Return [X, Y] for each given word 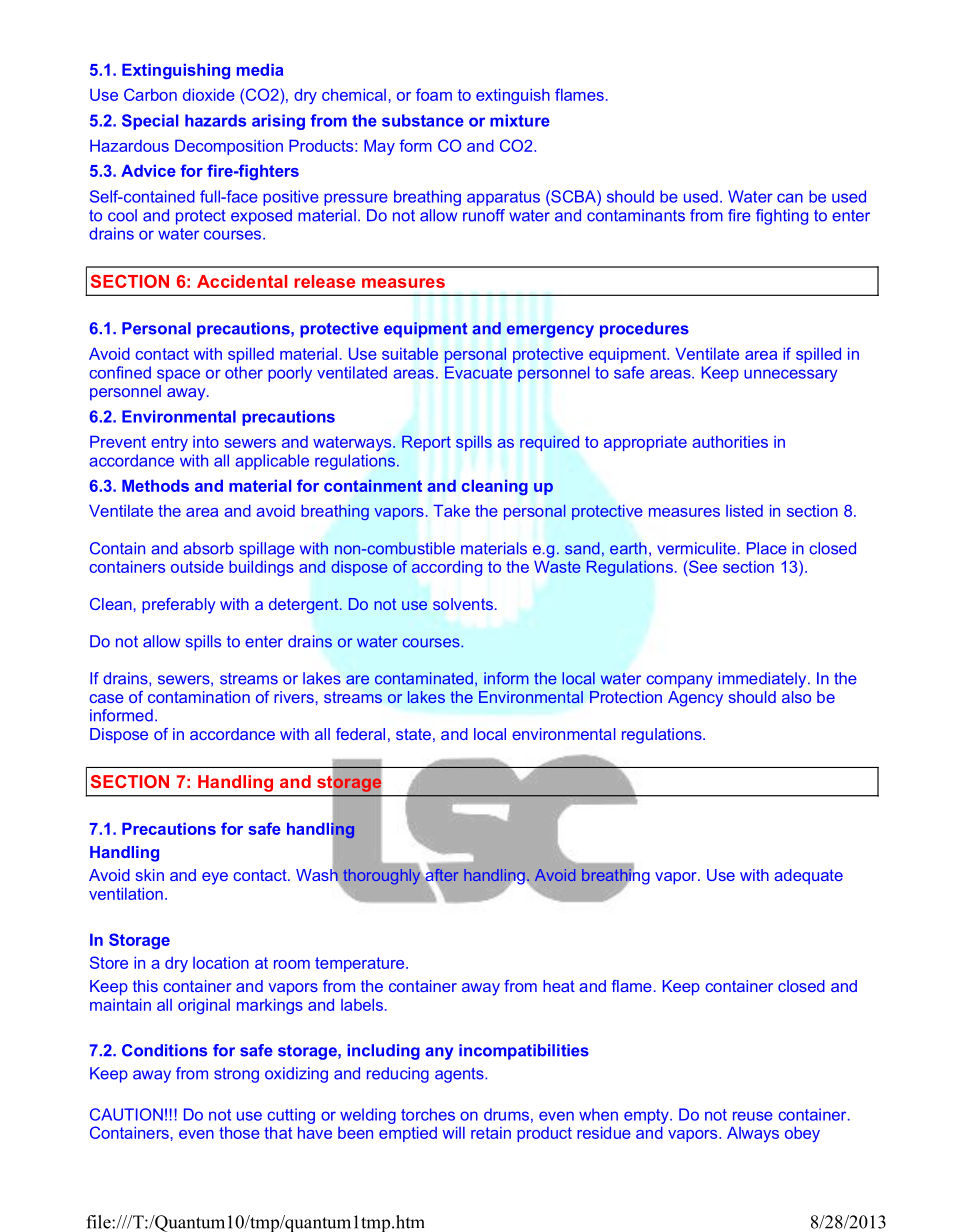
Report [426, 443]
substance [423, 120]
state [413, 734]
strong [236, 1075]
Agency [695, 699]
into [206, 442]
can [790, 198]
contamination [199, 697]
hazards [215, 120]
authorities [730, 442]
